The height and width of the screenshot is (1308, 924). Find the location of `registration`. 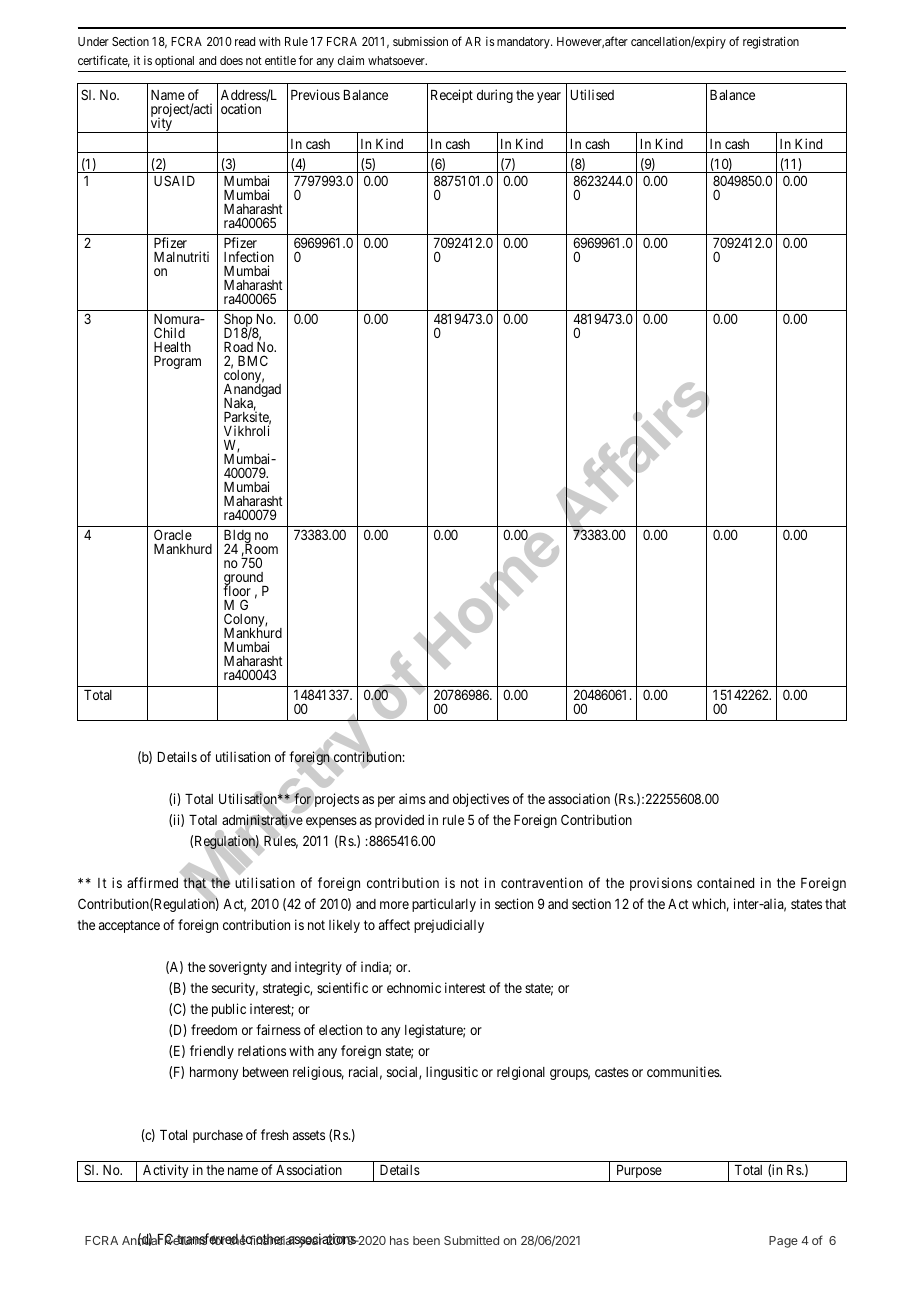

registration is located at coordinates (771, 42).
